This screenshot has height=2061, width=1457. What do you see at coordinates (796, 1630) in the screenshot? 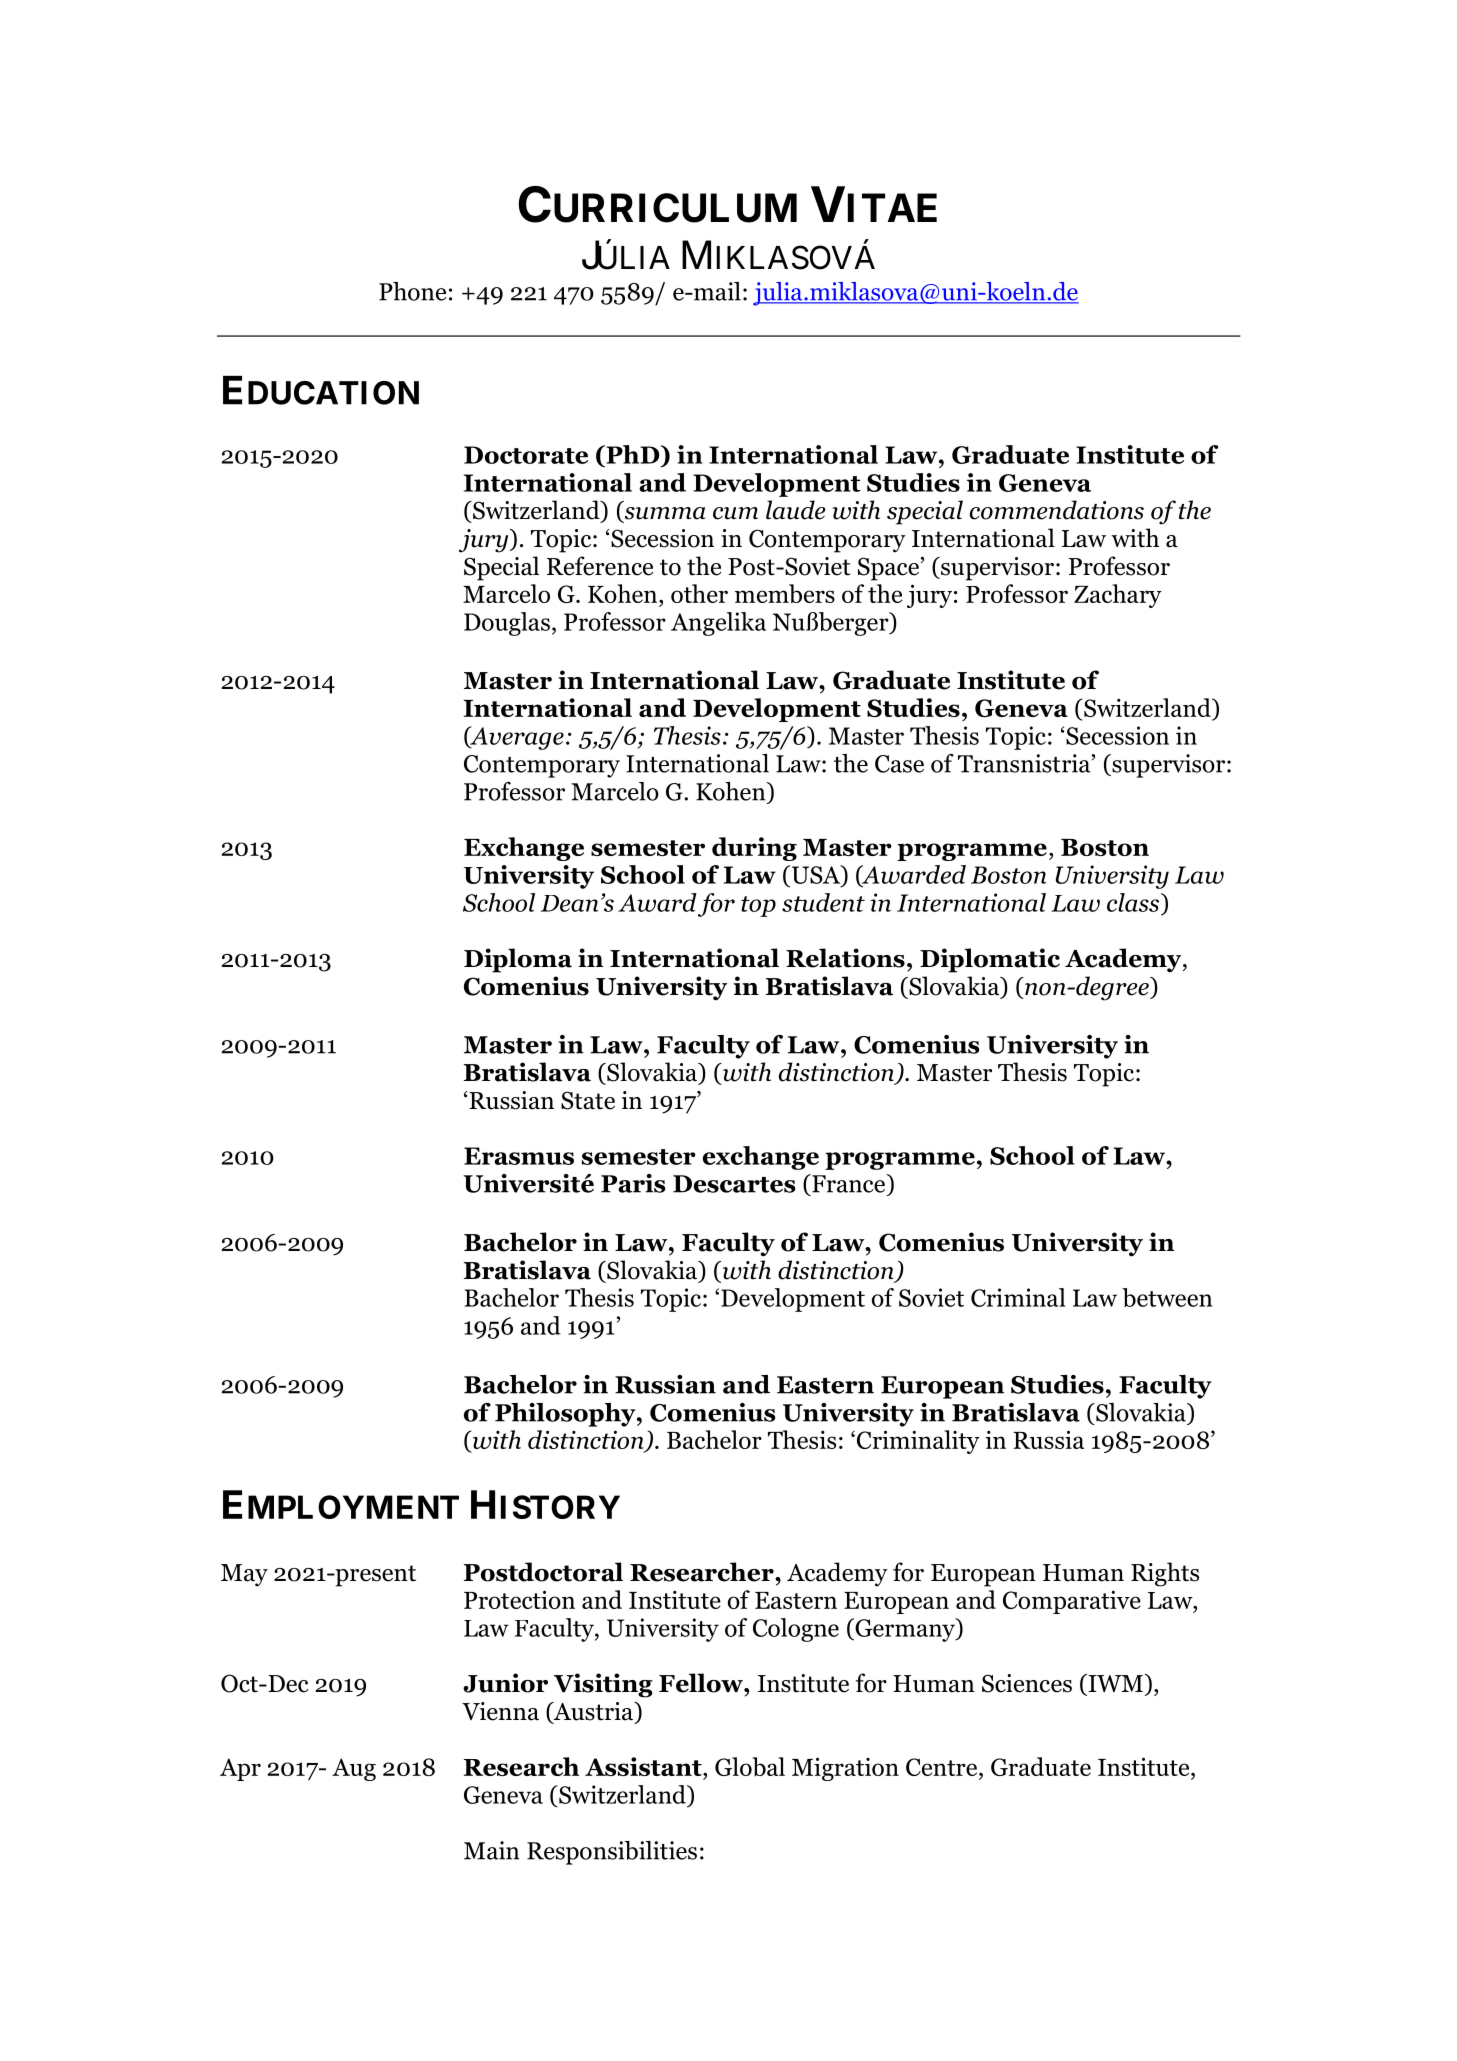
I see `Cologne` at bounding box center [796, 1630].
